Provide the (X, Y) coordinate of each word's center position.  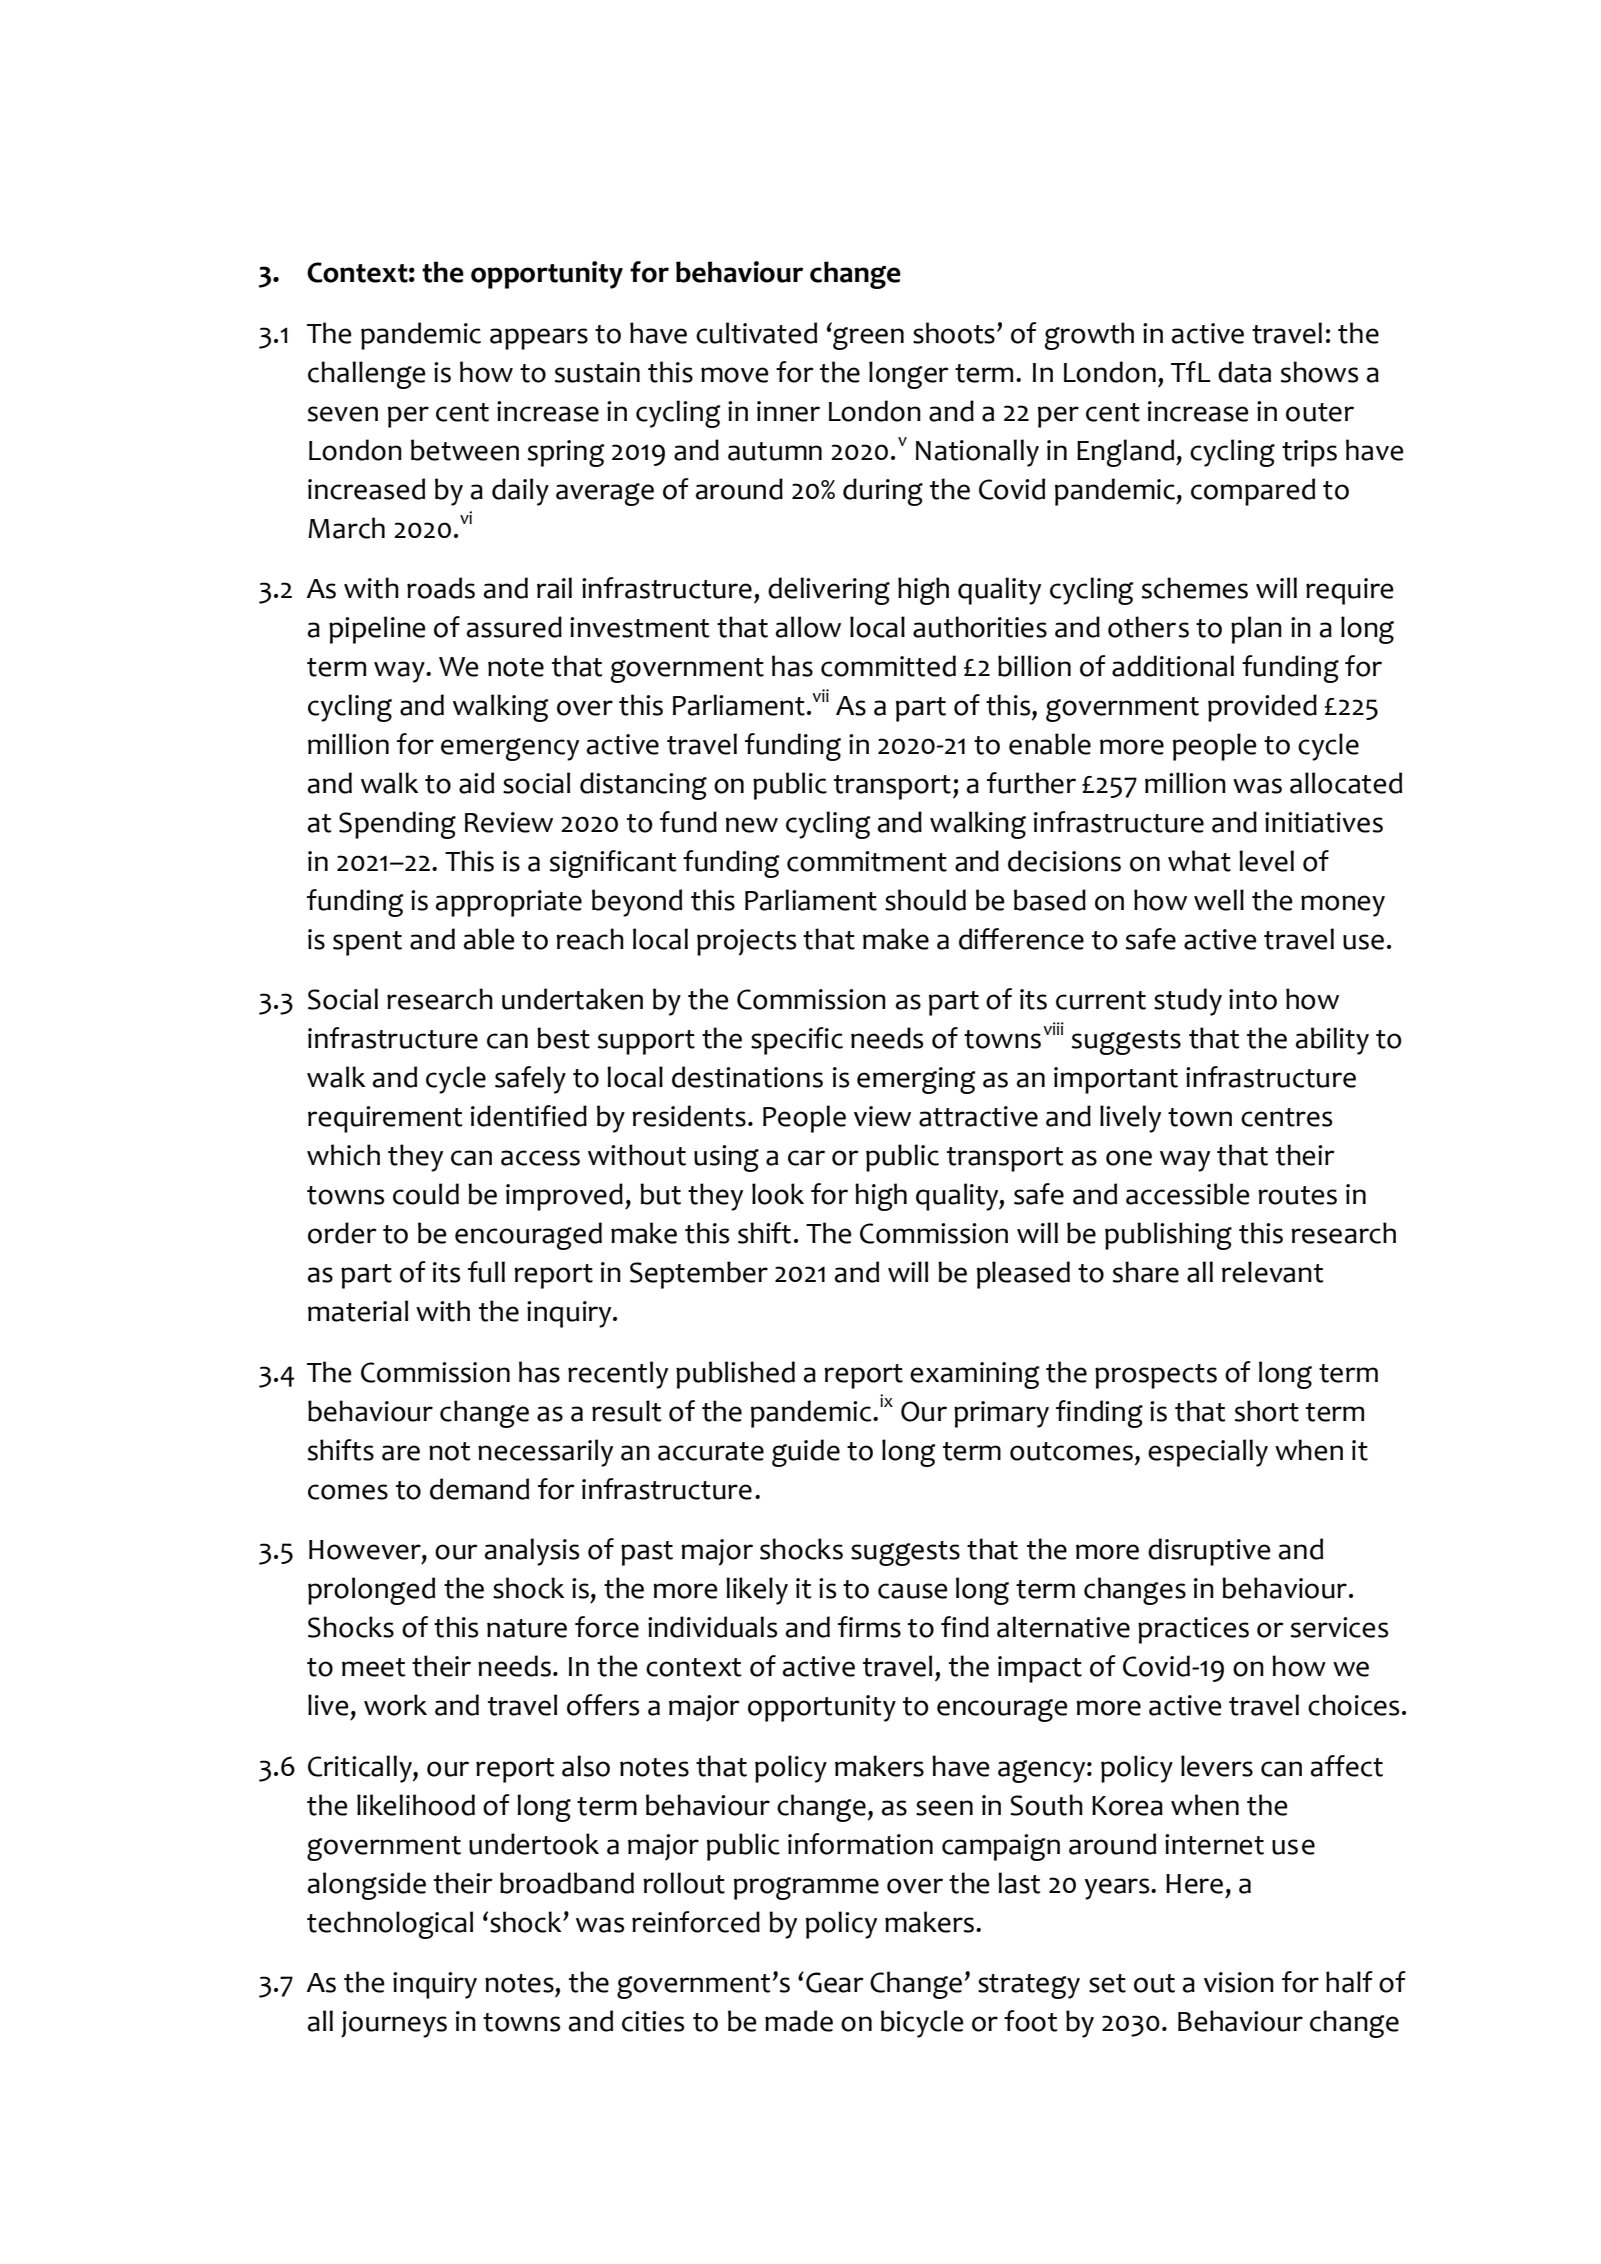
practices (1193, 1630)
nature (527, 1628)
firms (869, 1627)
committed (888, 666)
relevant (1272, 1272)
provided (1262, 708)
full (486, 1272)
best (563, 1038)
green (868, 338)
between (465, 450)
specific (797, 1041)
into (1253, 999)
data (1244, 372)
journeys (394, 2024)
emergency (510, 749)
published (735, 1375)
